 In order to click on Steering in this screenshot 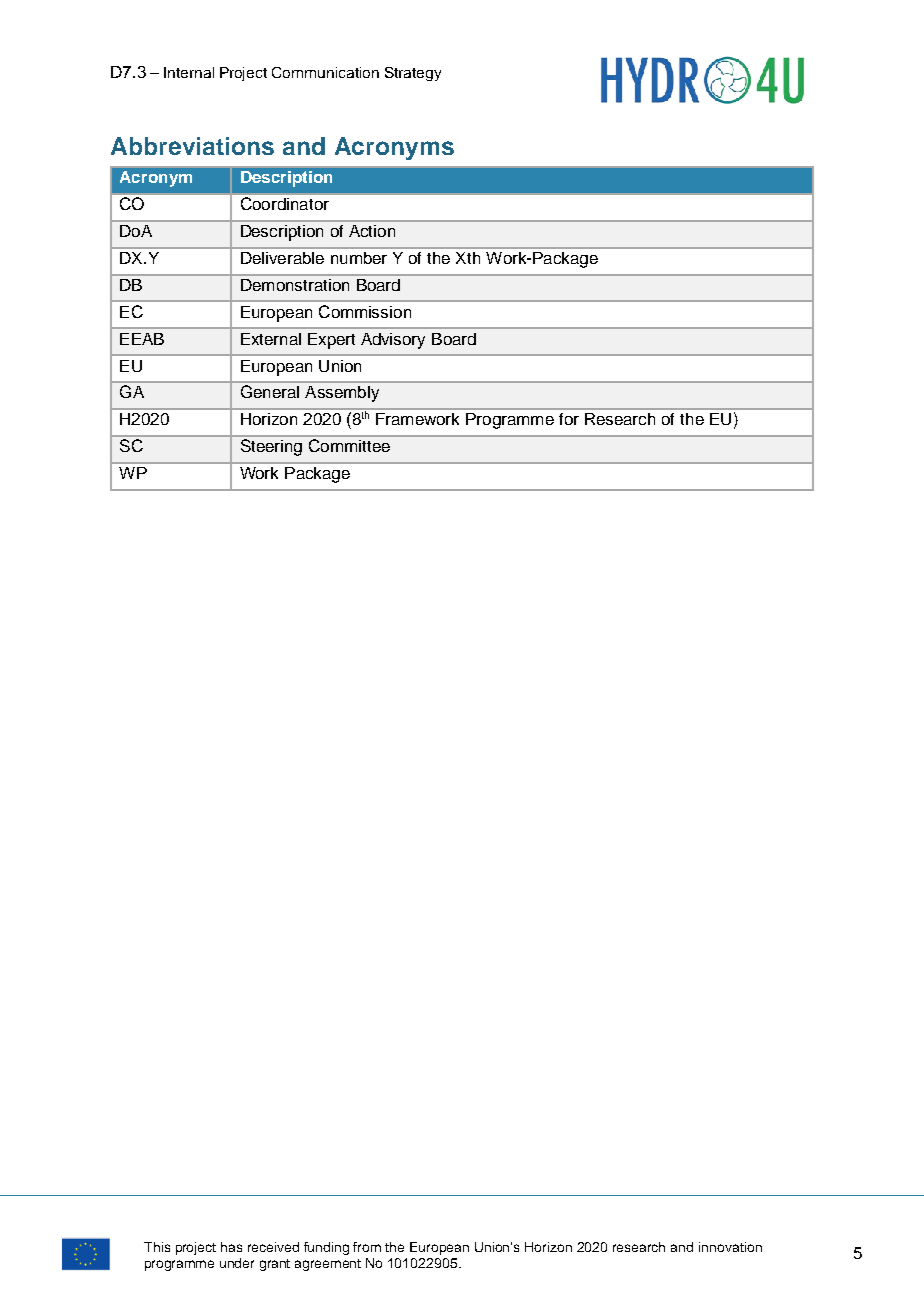, I will do `click(271, 447)`.
